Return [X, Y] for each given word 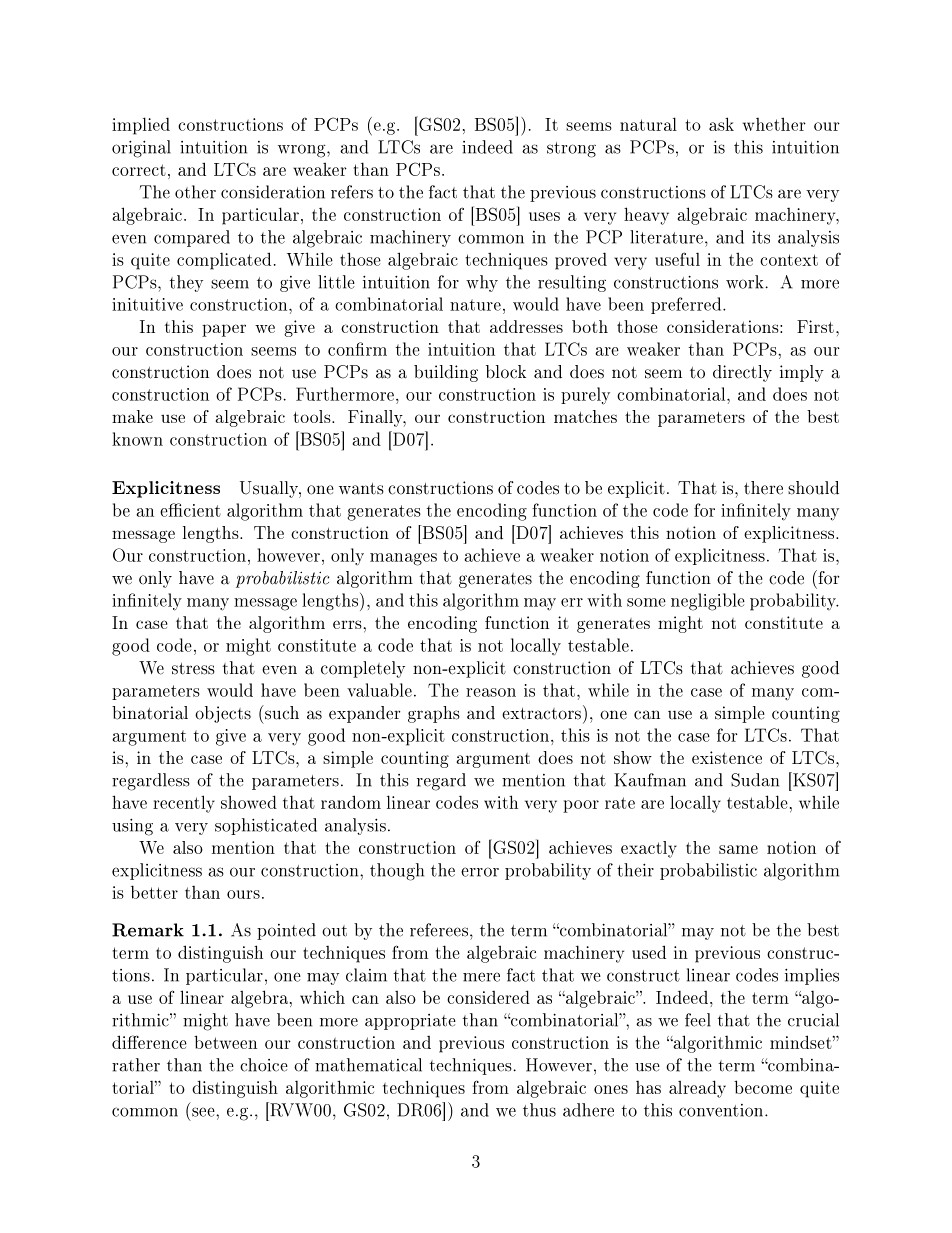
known [137, 439]
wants [361, 489]
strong [571, 150]
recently [184, 804]
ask [721, 124]
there [763, 488]
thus [539, 1110]
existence [727, 757]
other [195, 192]
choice [264, 1065]
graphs [434, 714]
